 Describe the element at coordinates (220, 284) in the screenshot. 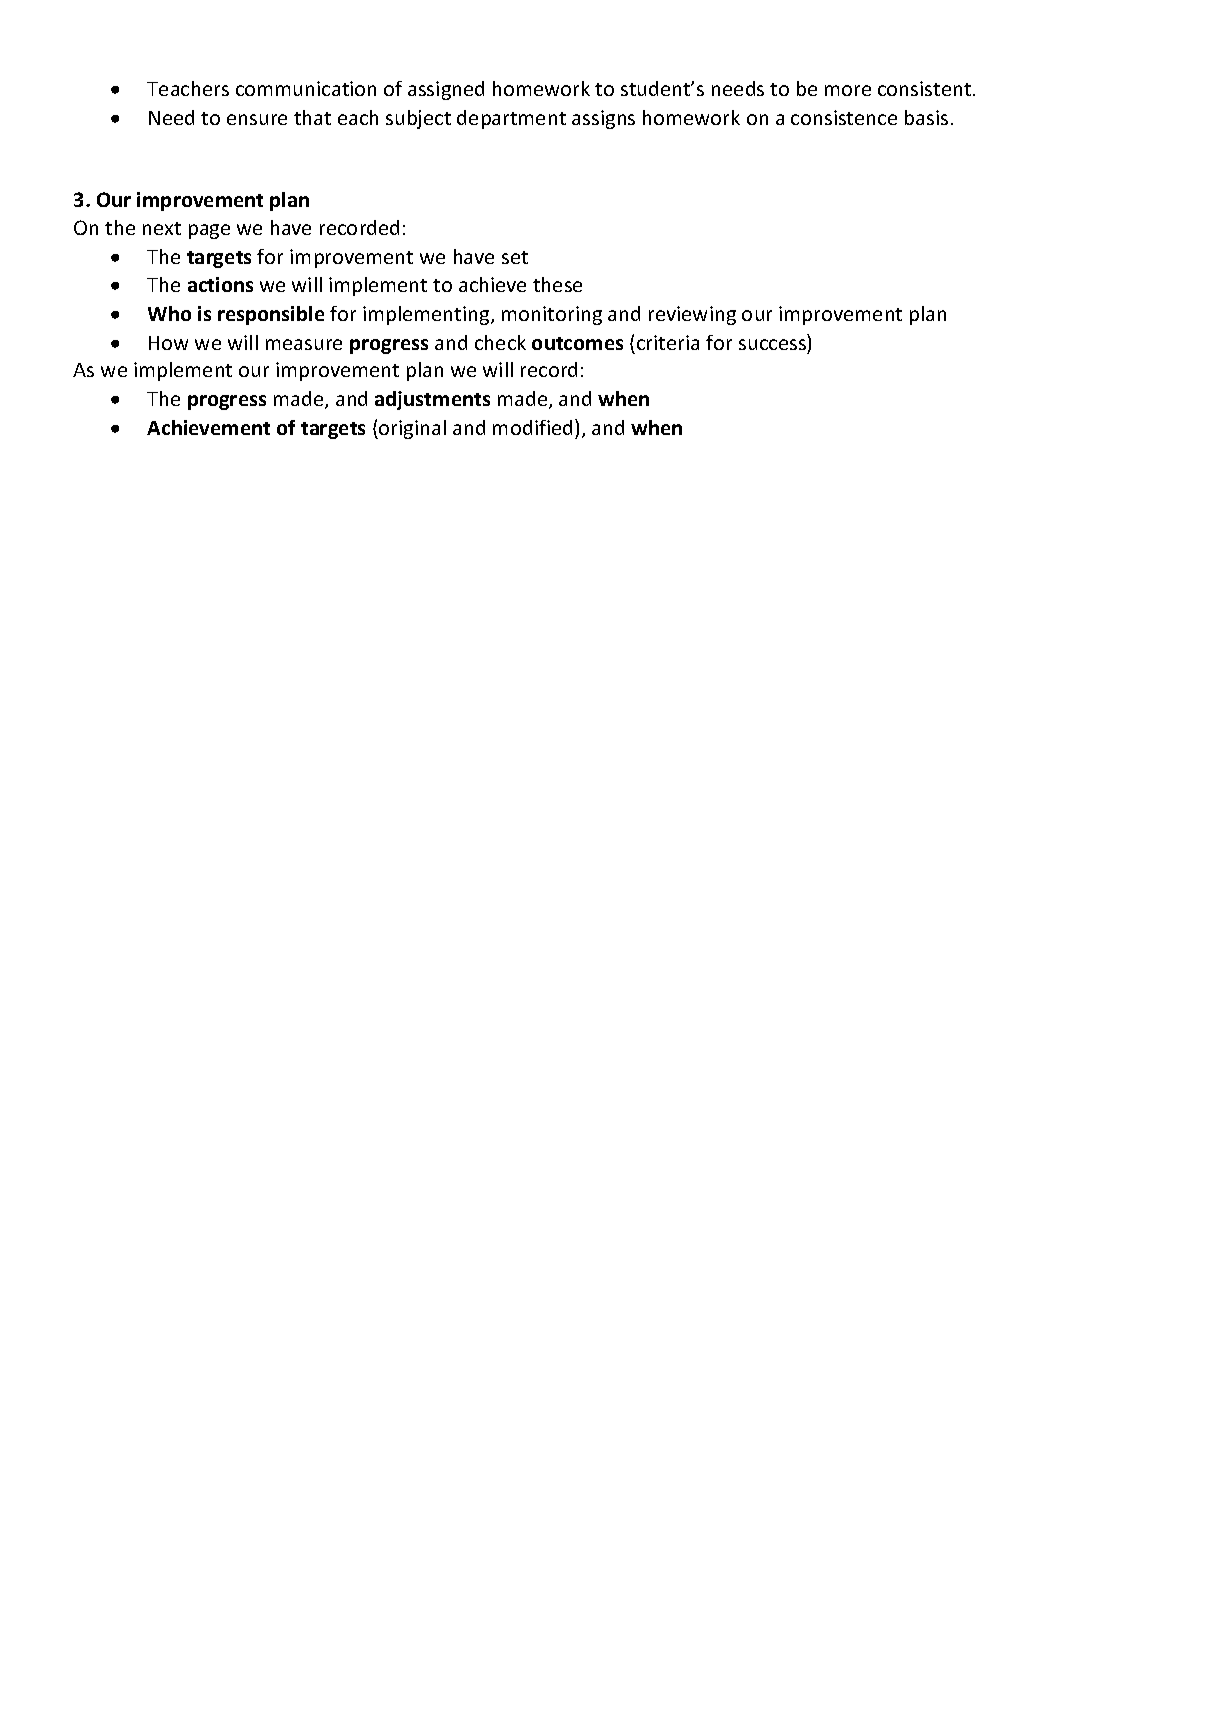

I see `actions` at that location.
